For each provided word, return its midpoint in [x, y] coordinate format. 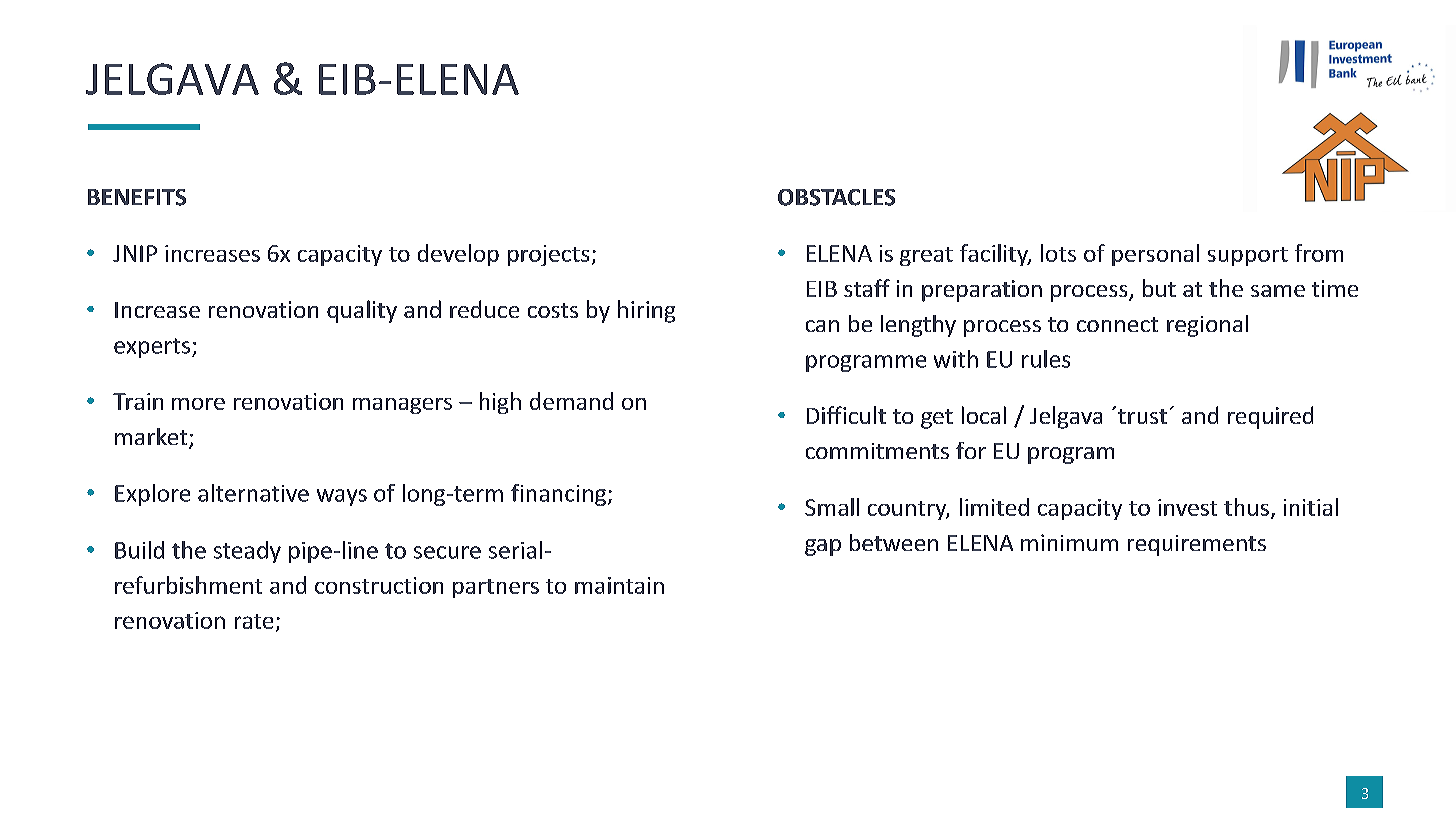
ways [342, 497]
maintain [619, 585]
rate [254, 621]
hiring [646, 311]
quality [362, 311]
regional [1207, 326]
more [198, 404]
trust [1142, 416]
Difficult [846, 415]
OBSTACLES [836, 197]
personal [1155, 255]
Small [832, 507]
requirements [1197, 545]
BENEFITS [137, 197]
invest [1187, 507]
